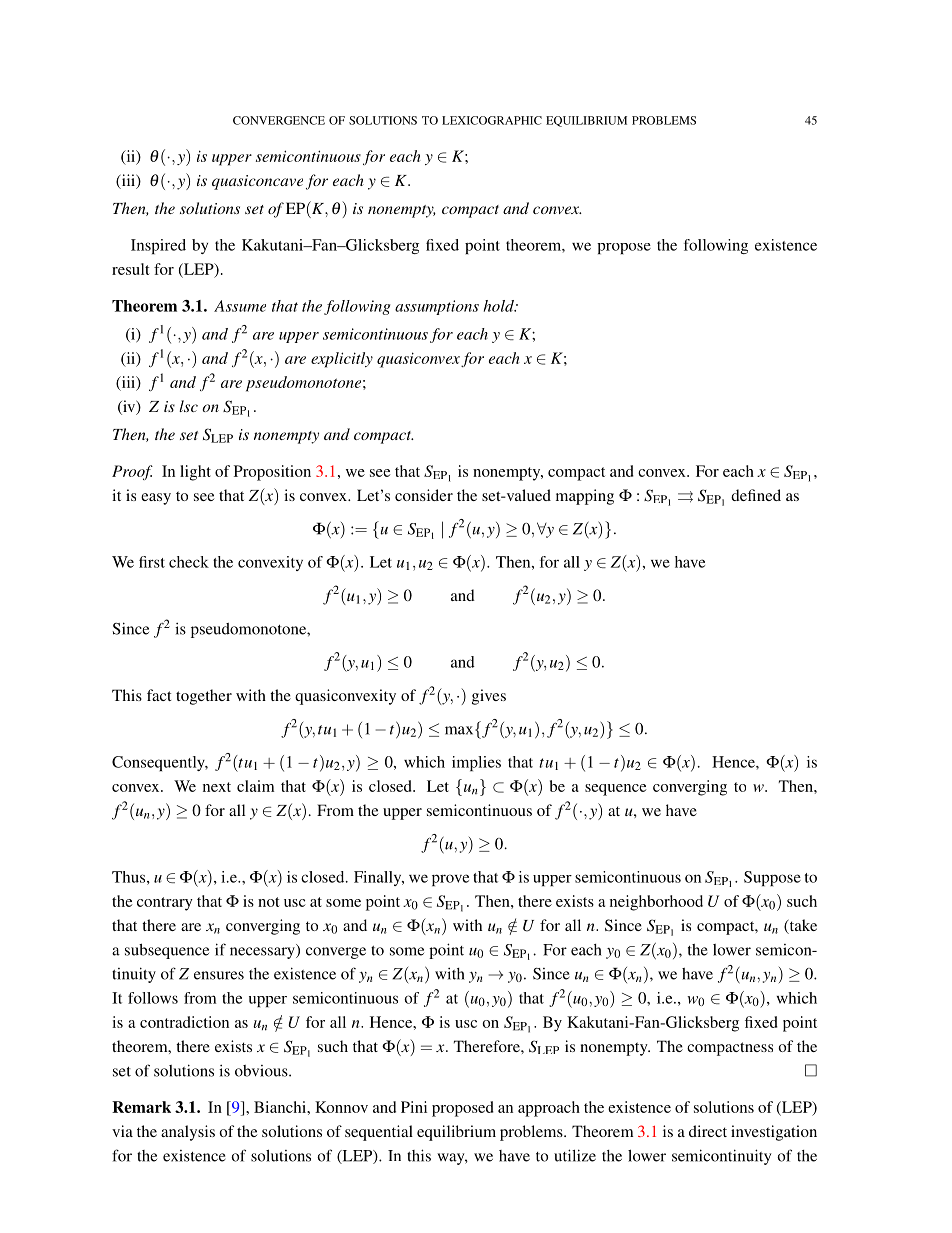 The image size is (952, 1233). What do you see at coordinates (165, 904) in the screenshot?
I see `contrary` at bounding box center [165, 904].
